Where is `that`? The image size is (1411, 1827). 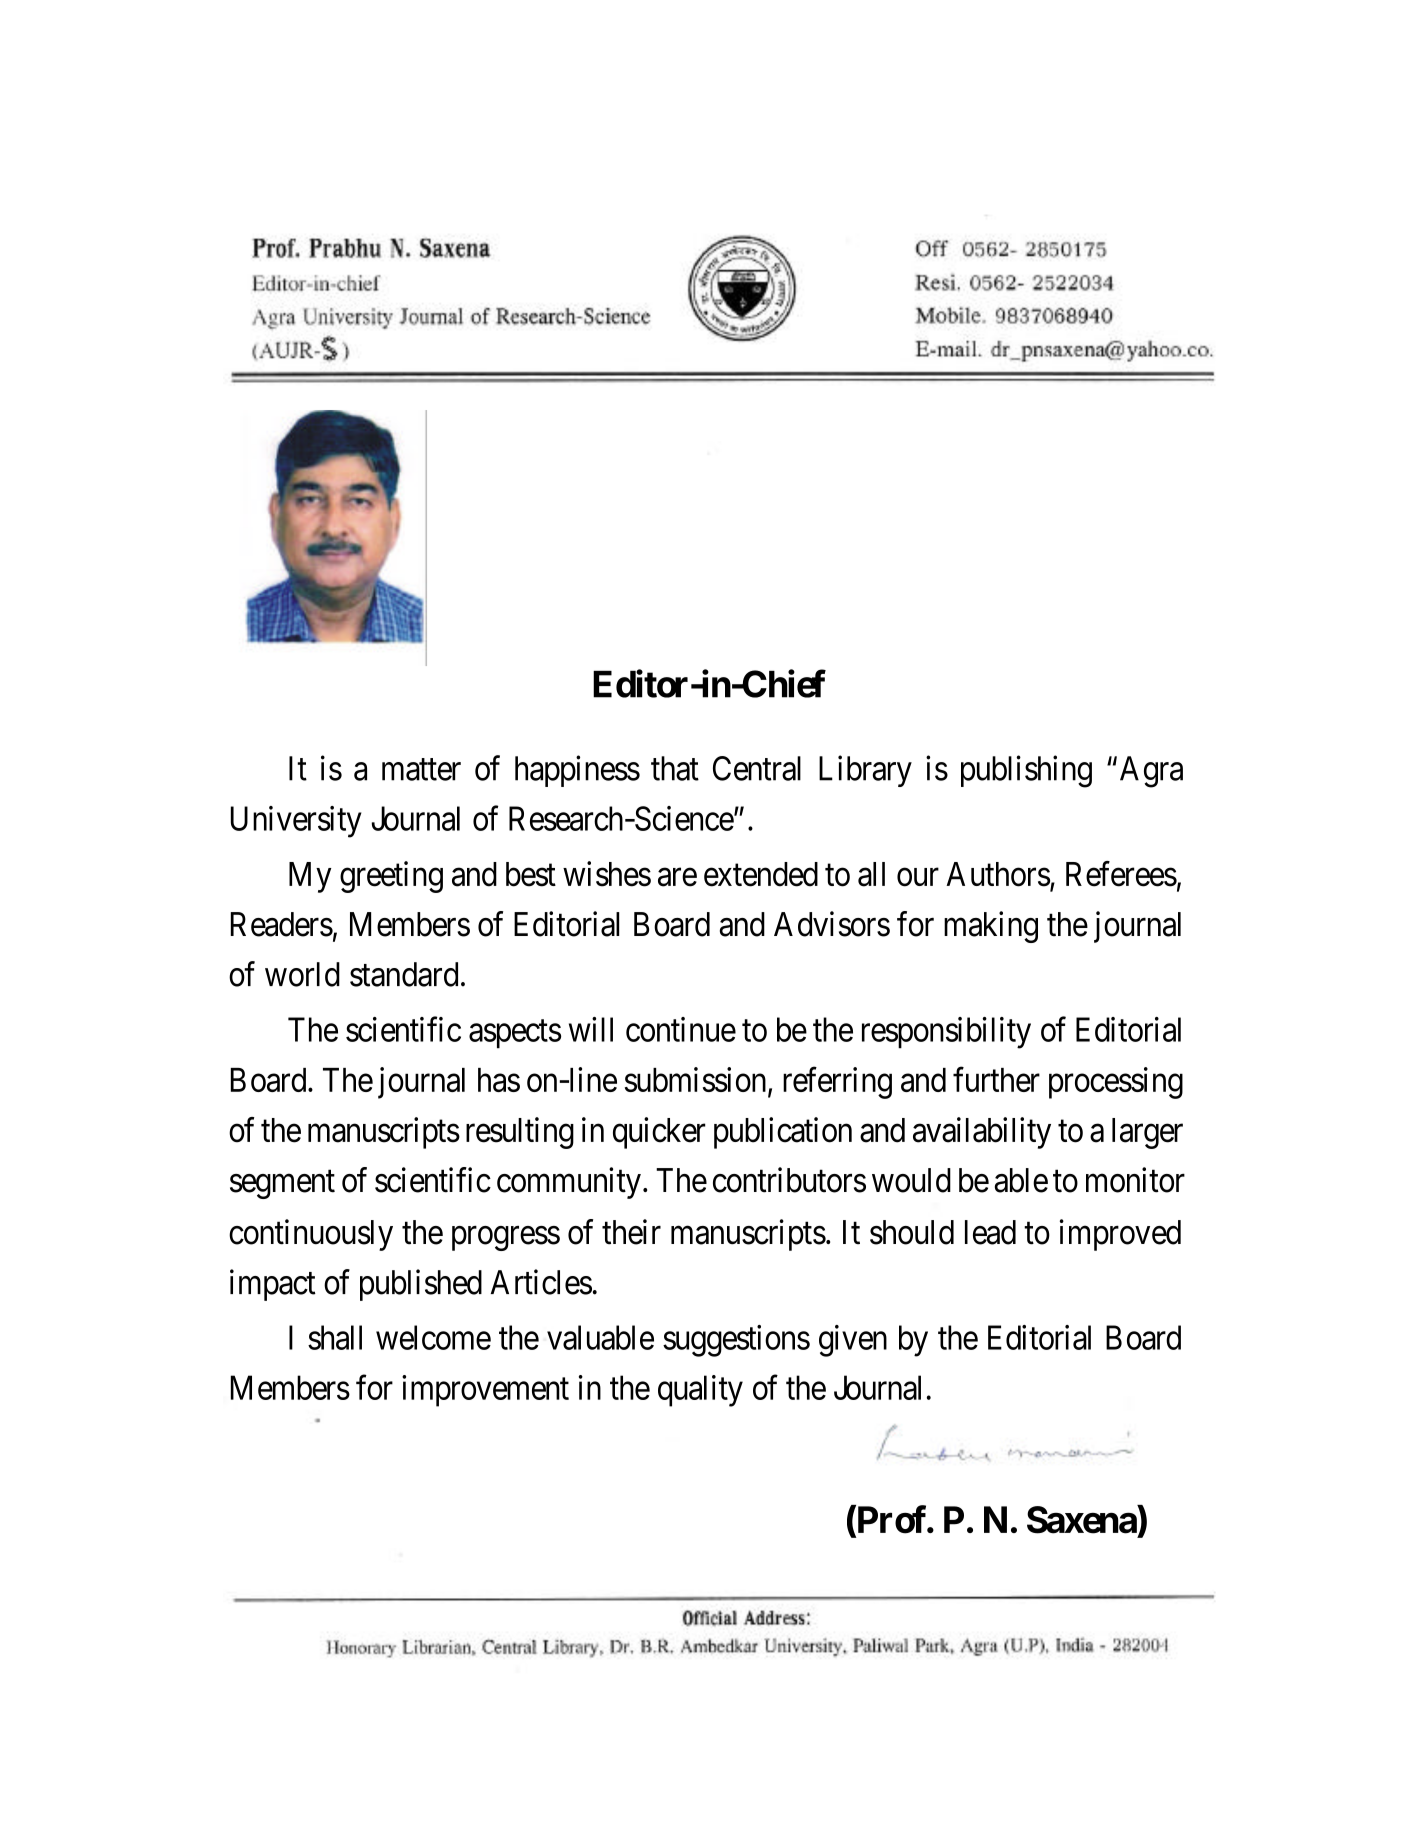
that is located at coordinates (675, 768).
